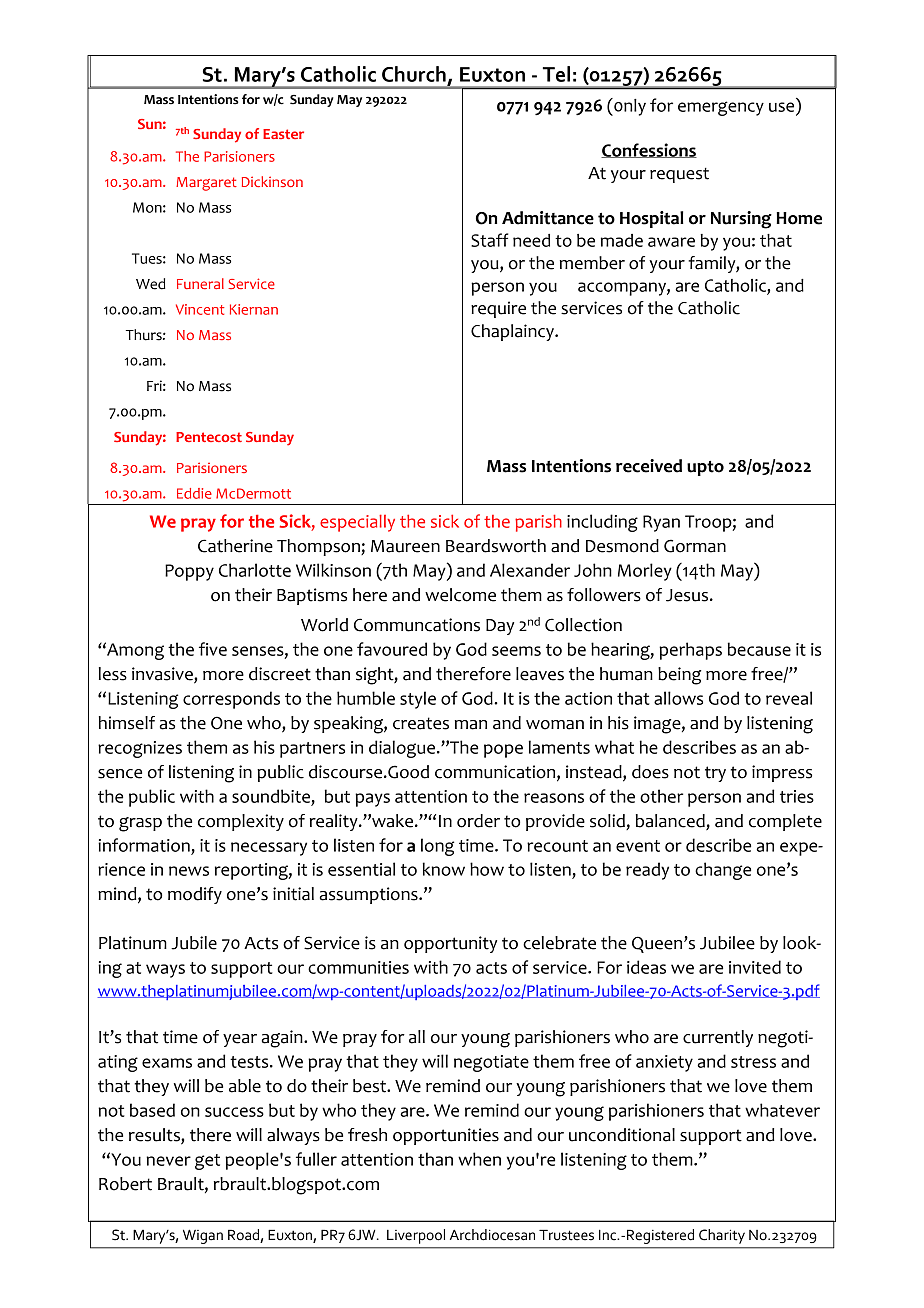  Describe the element at coordinates (207, 1162) in the screenshot. I see `get` at that location.
